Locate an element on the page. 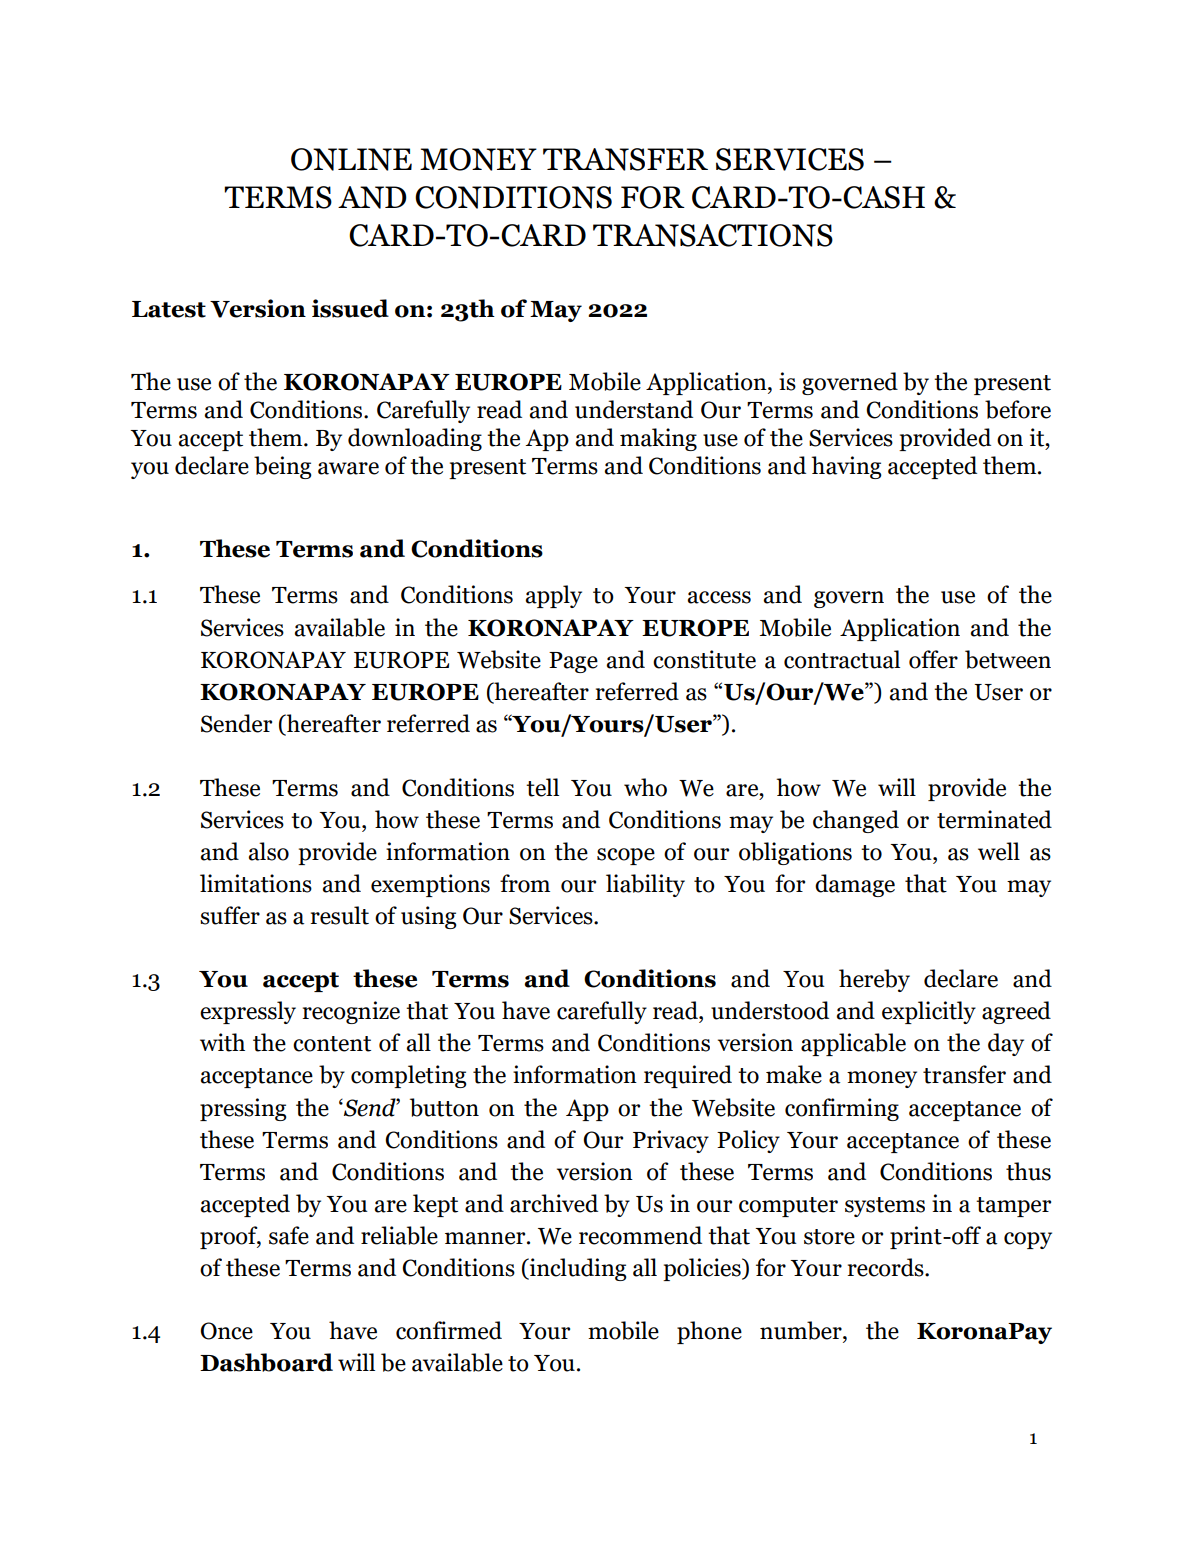  liability is located at coordinates (645, 885).
